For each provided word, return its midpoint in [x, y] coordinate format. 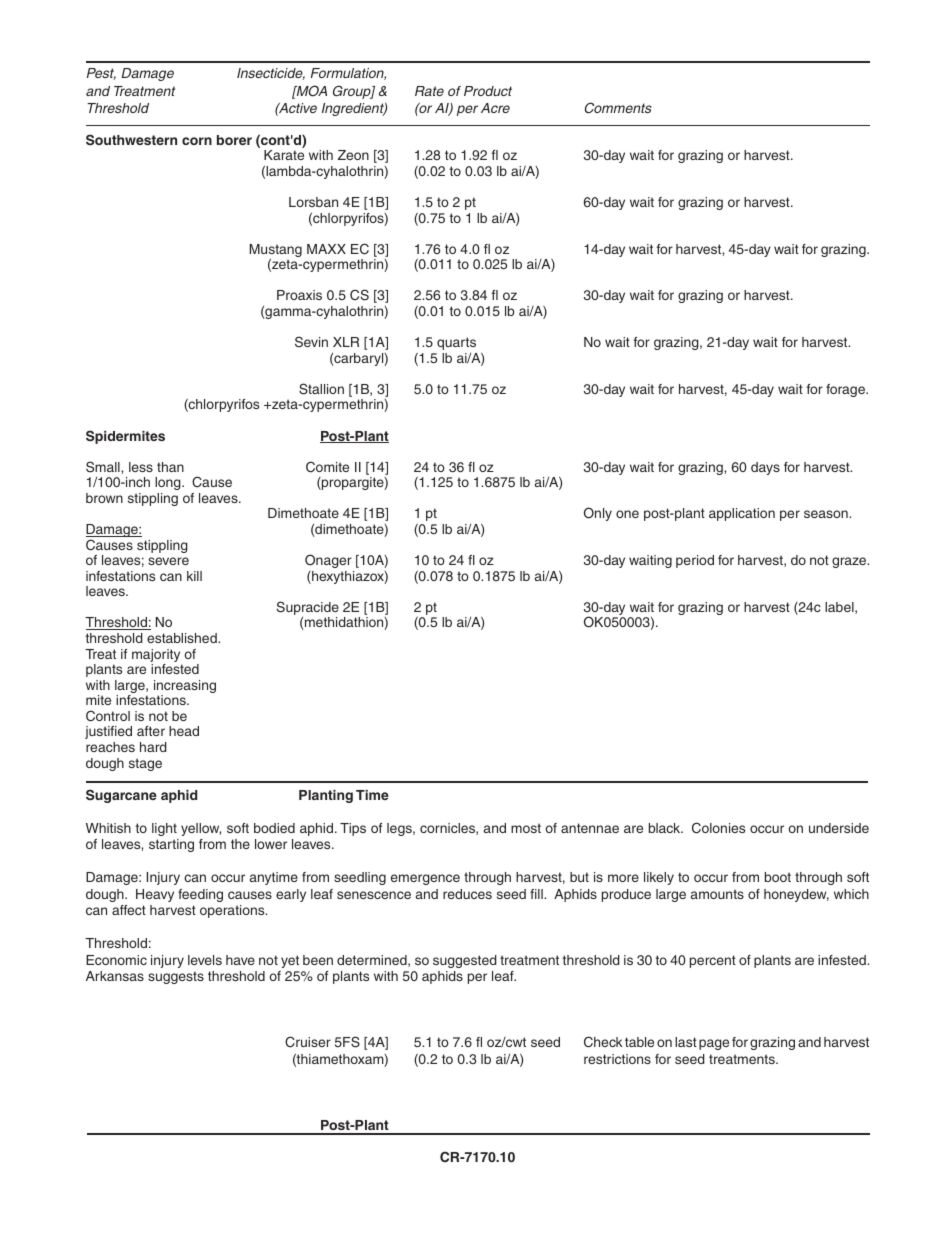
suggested [465, 961]
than [170, 467]
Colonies [718, 828]
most [526, 828]
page [714, 1044]
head [184, 731]
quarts [456, 343]
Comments [618, 108]
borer [234, 140]
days [765, 468]
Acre [495, 108]
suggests [176, 977]
